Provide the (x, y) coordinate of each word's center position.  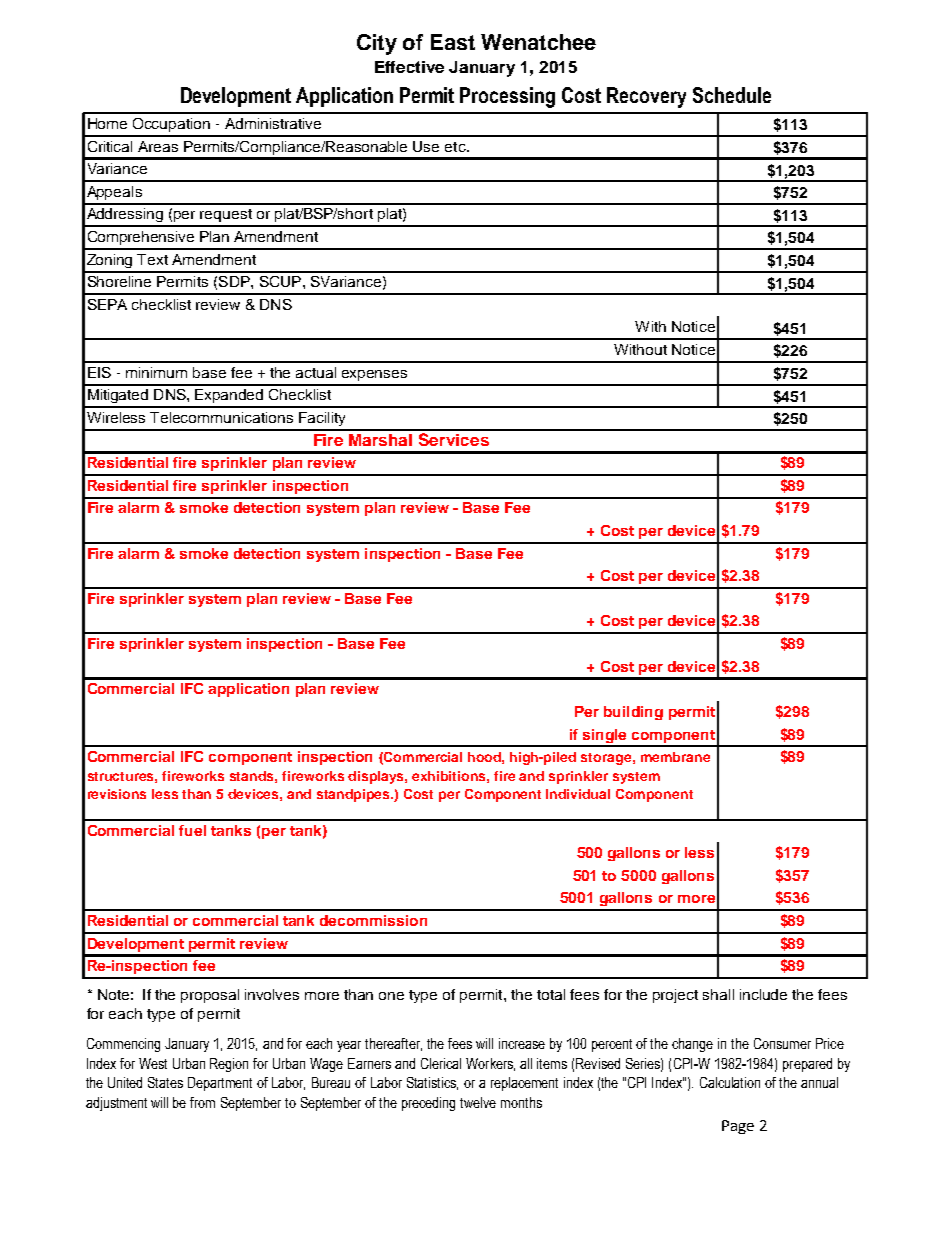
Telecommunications (221, 417)
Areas (158, 146)
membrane (675, 757)
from (202, 1102)
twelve (478, 1102)
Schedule (732, 95)
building (633, 713)
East (453, 42)
